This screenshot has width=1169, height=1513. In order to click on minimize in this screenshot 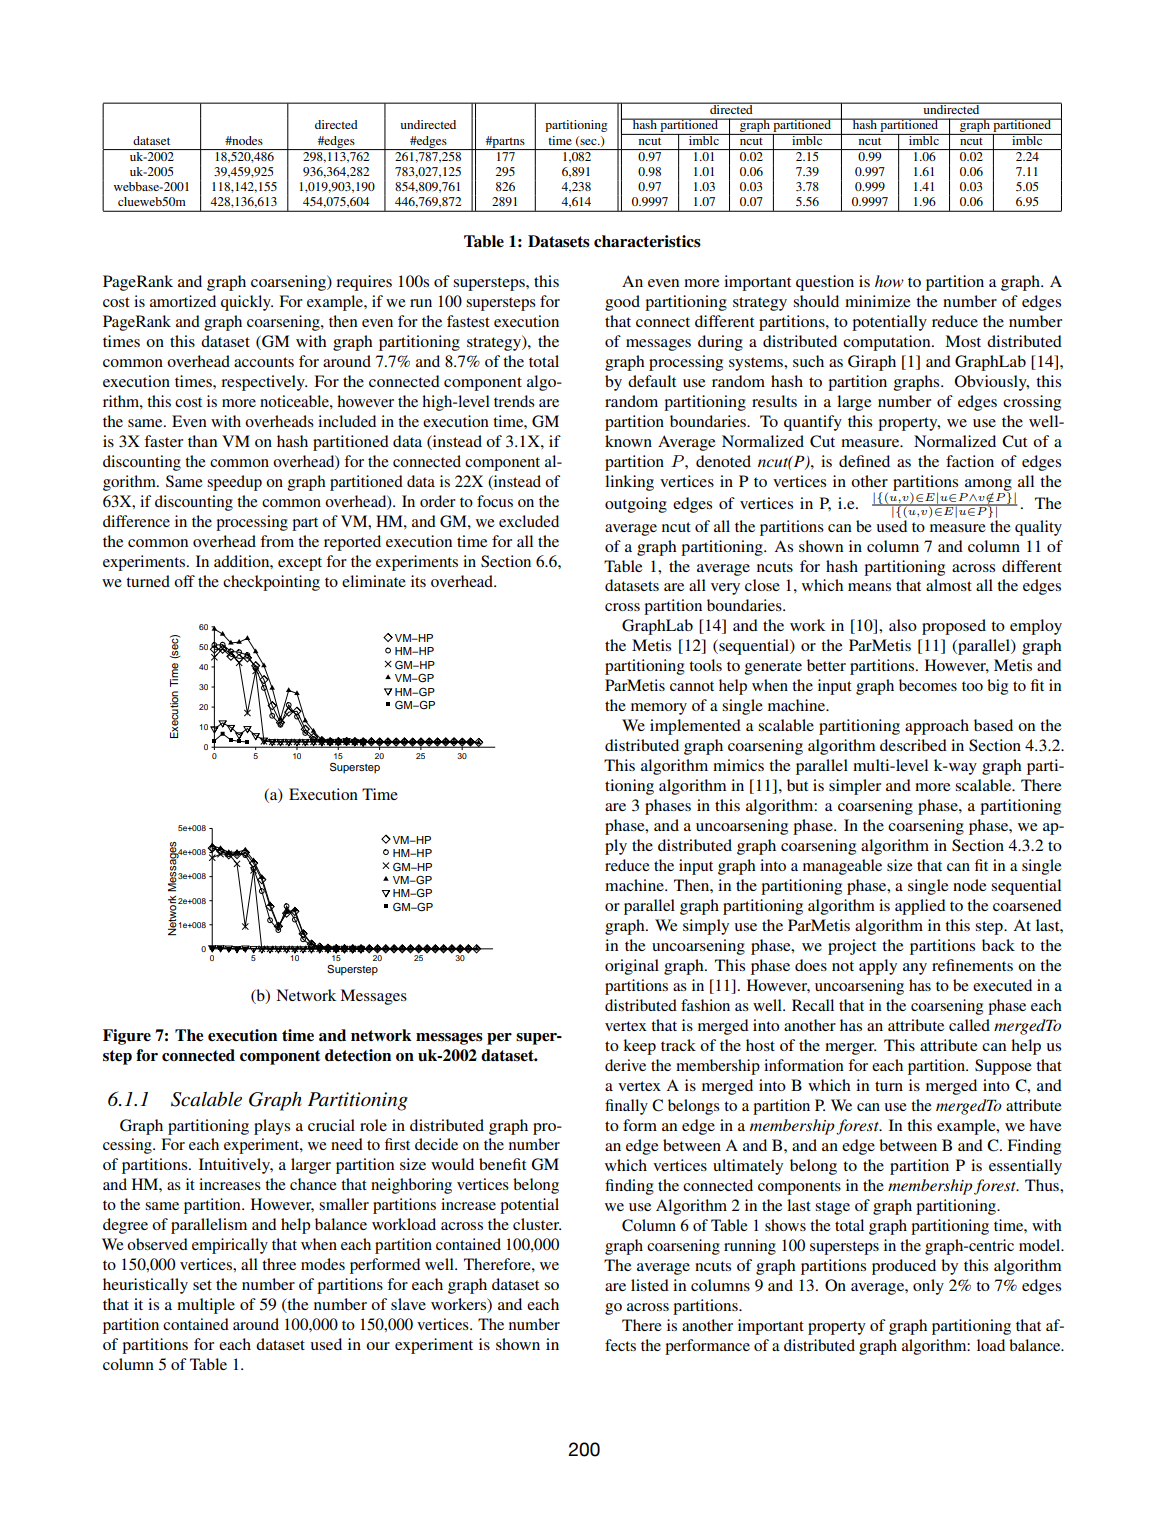, I will do `click(877, 301)`.
